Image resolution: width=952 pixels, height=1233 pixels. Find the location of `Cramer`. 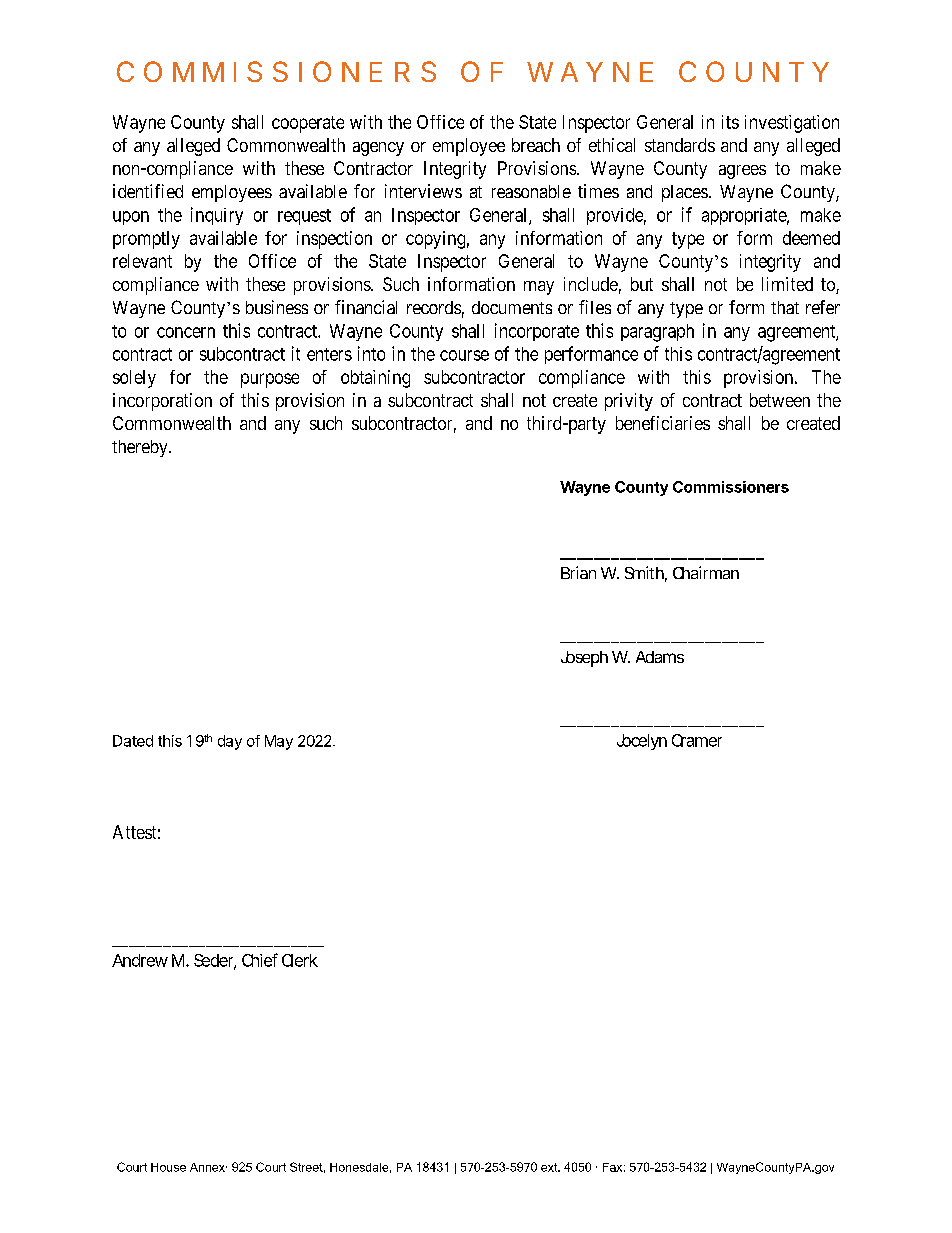

Cramer is located at coordinates (697, 740).
